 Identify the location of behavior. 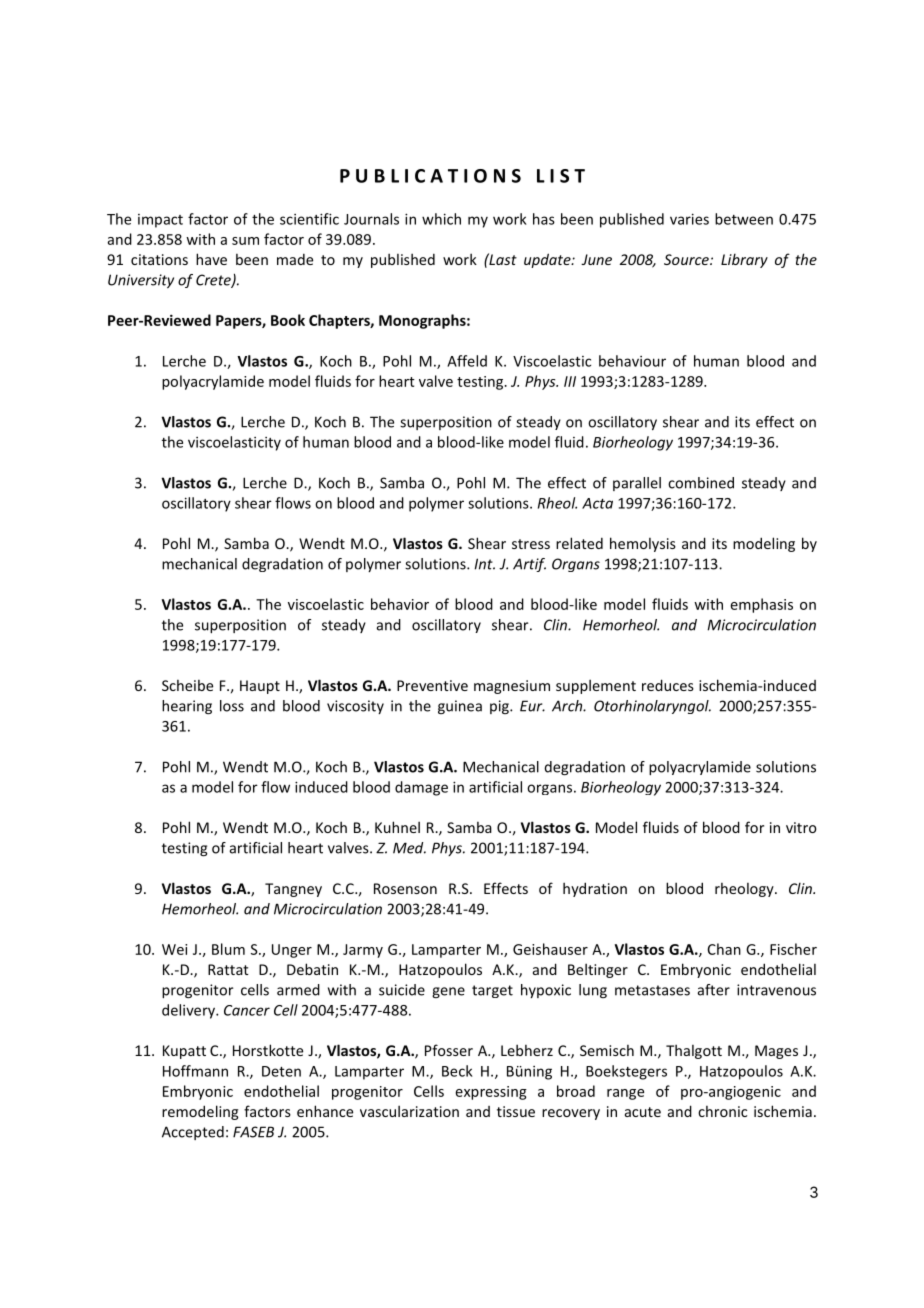
(400, 604).
